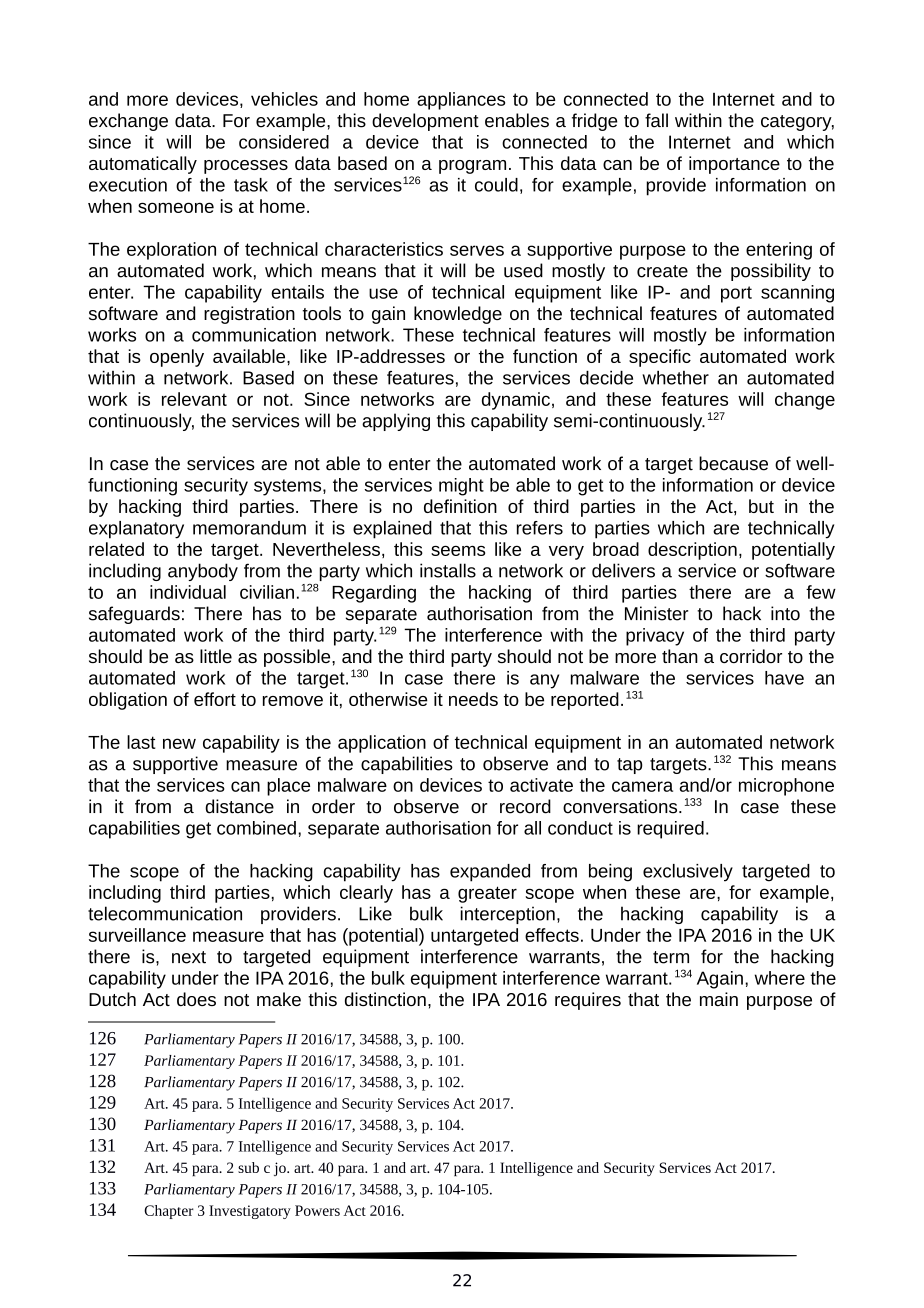 This screenshot has width=924, height=1308. Describe the element at coordinates (688, 873) in the screenshot. I see `exclusively` at that location.
